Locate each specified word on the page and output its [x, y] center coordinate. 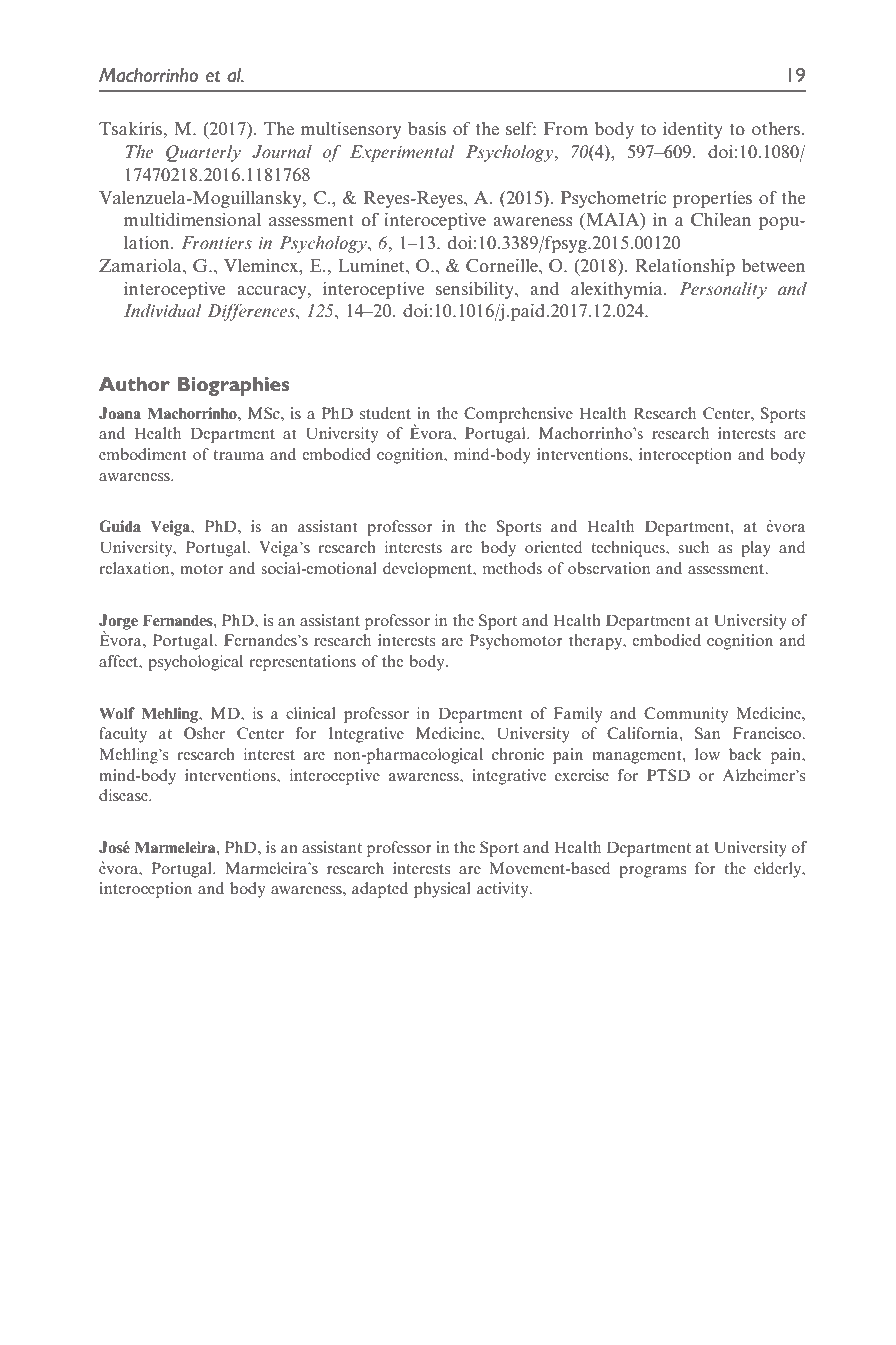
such [693, 547]
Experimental [402, 153]
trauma [238, 455]
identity [693, 130]
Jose [114, 847]
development [429, 570]
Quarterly [203, 153]
